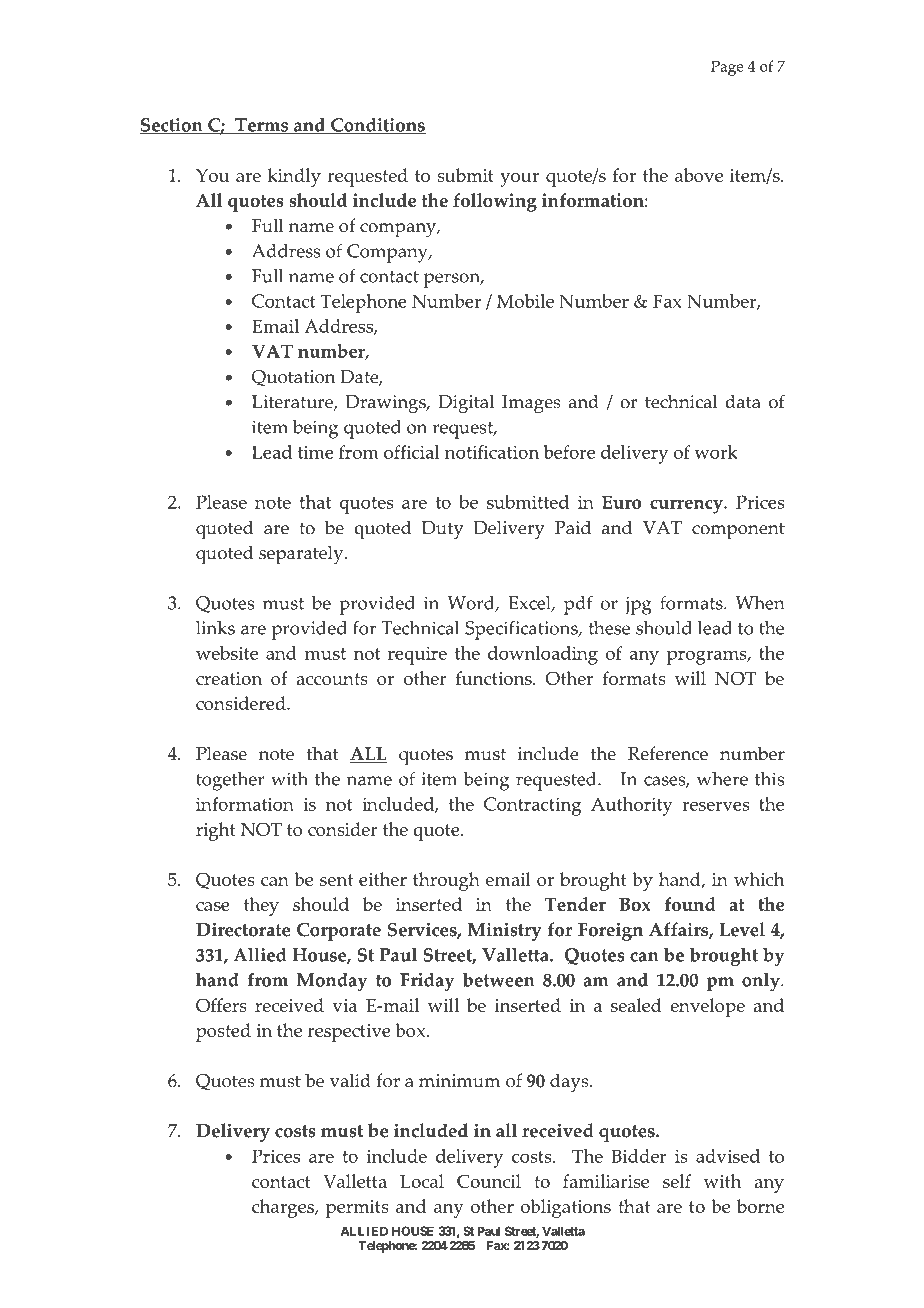  What do you see at coordinates (519, 180) in the image?
I see `your` at bounding box center [519, 180].
